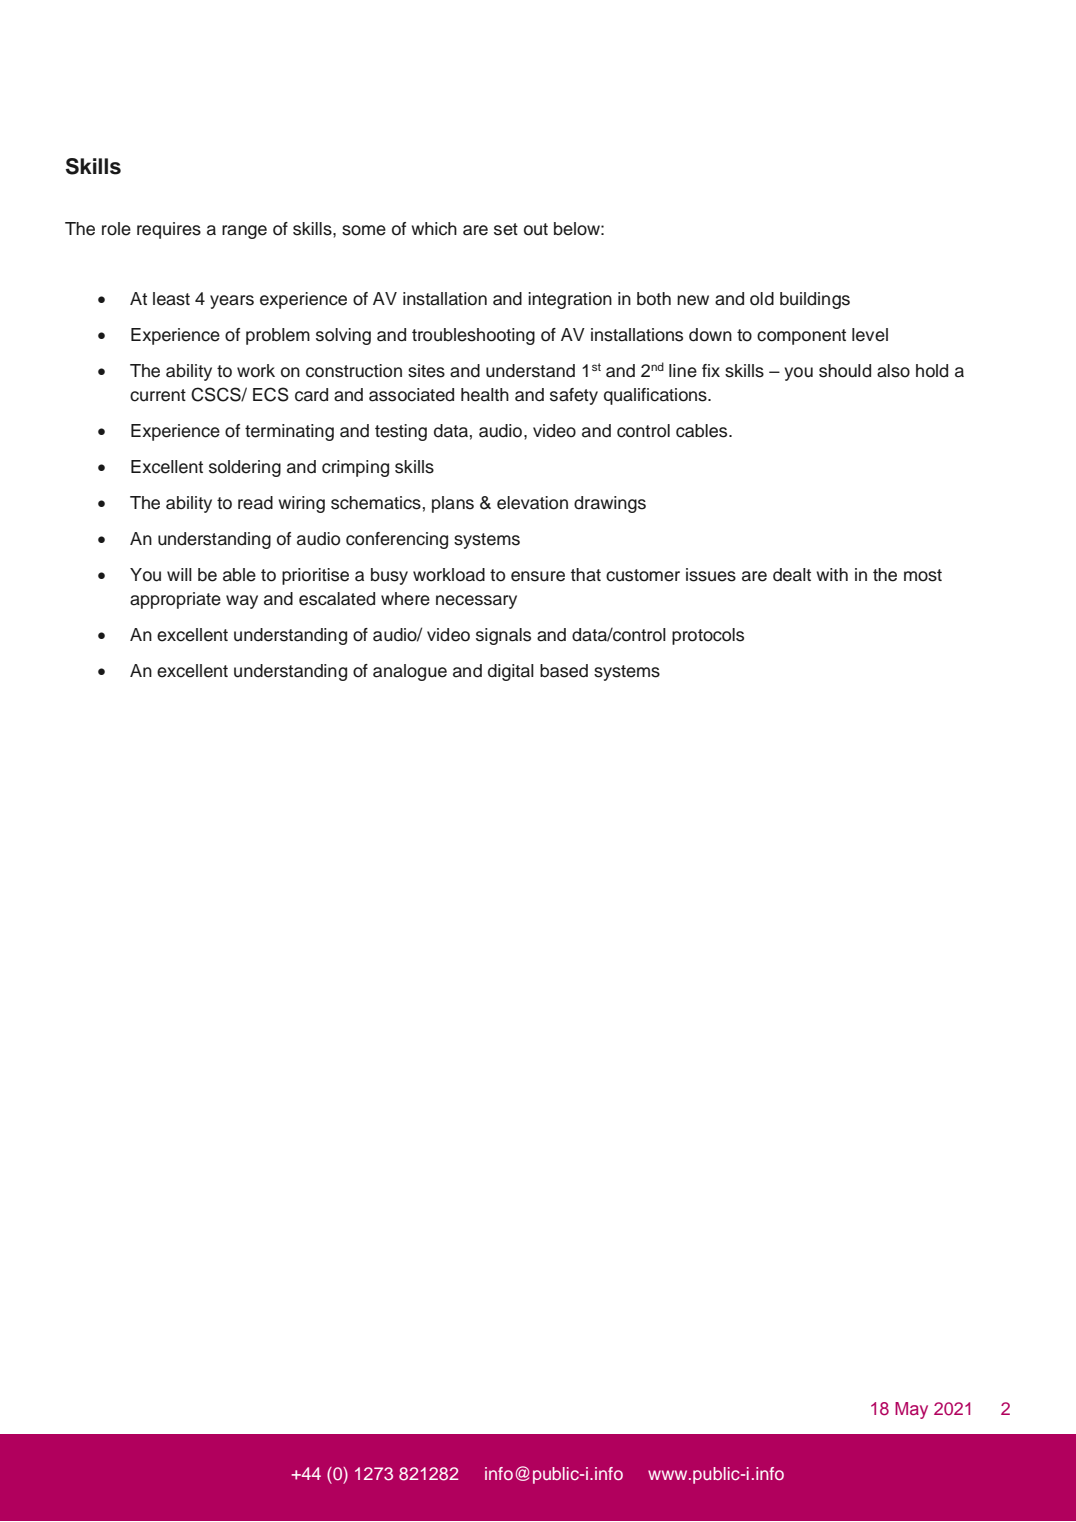  I want to click on out, so click(536, 229).
